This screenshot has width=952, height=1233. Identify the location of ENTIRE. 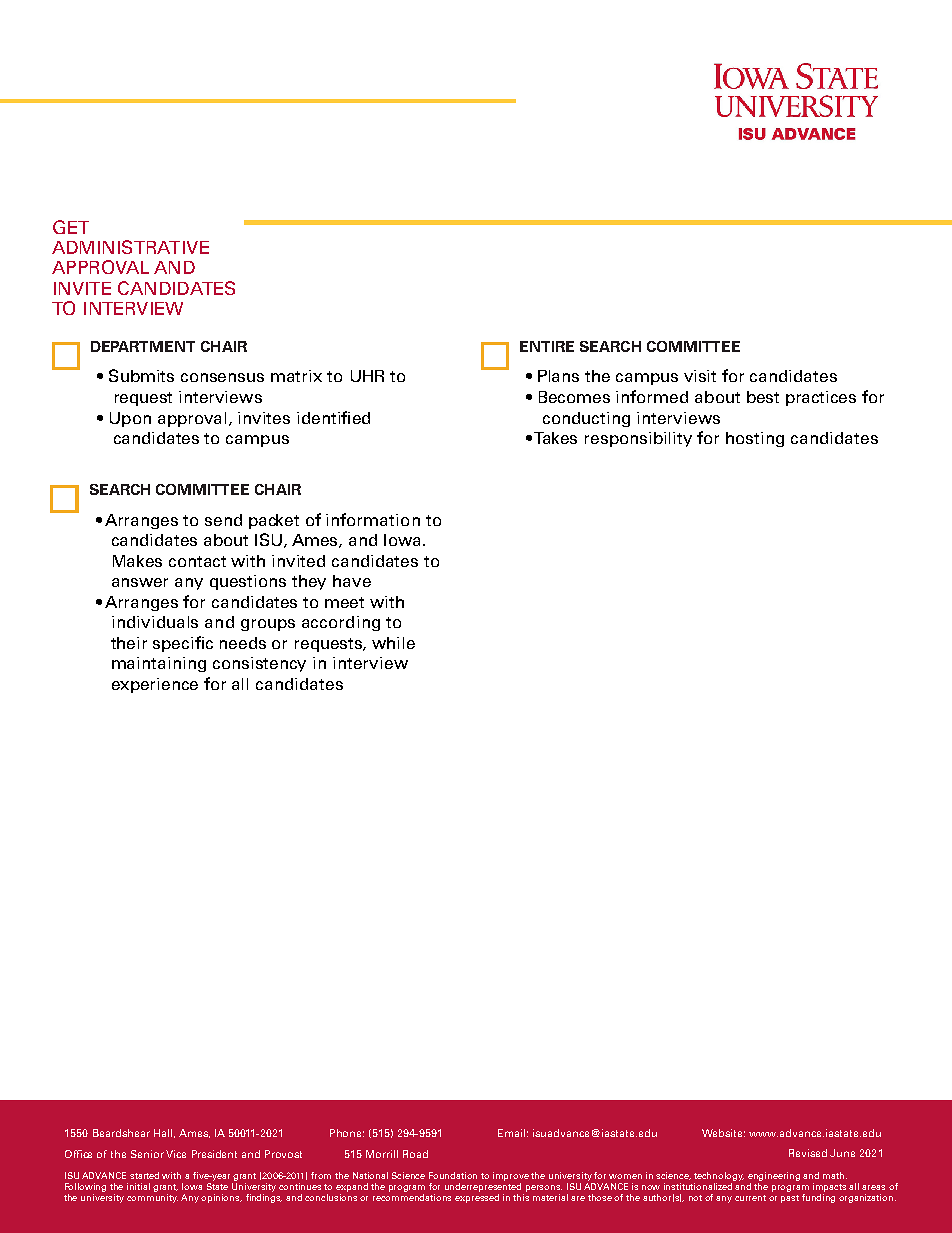
(547, 346).
